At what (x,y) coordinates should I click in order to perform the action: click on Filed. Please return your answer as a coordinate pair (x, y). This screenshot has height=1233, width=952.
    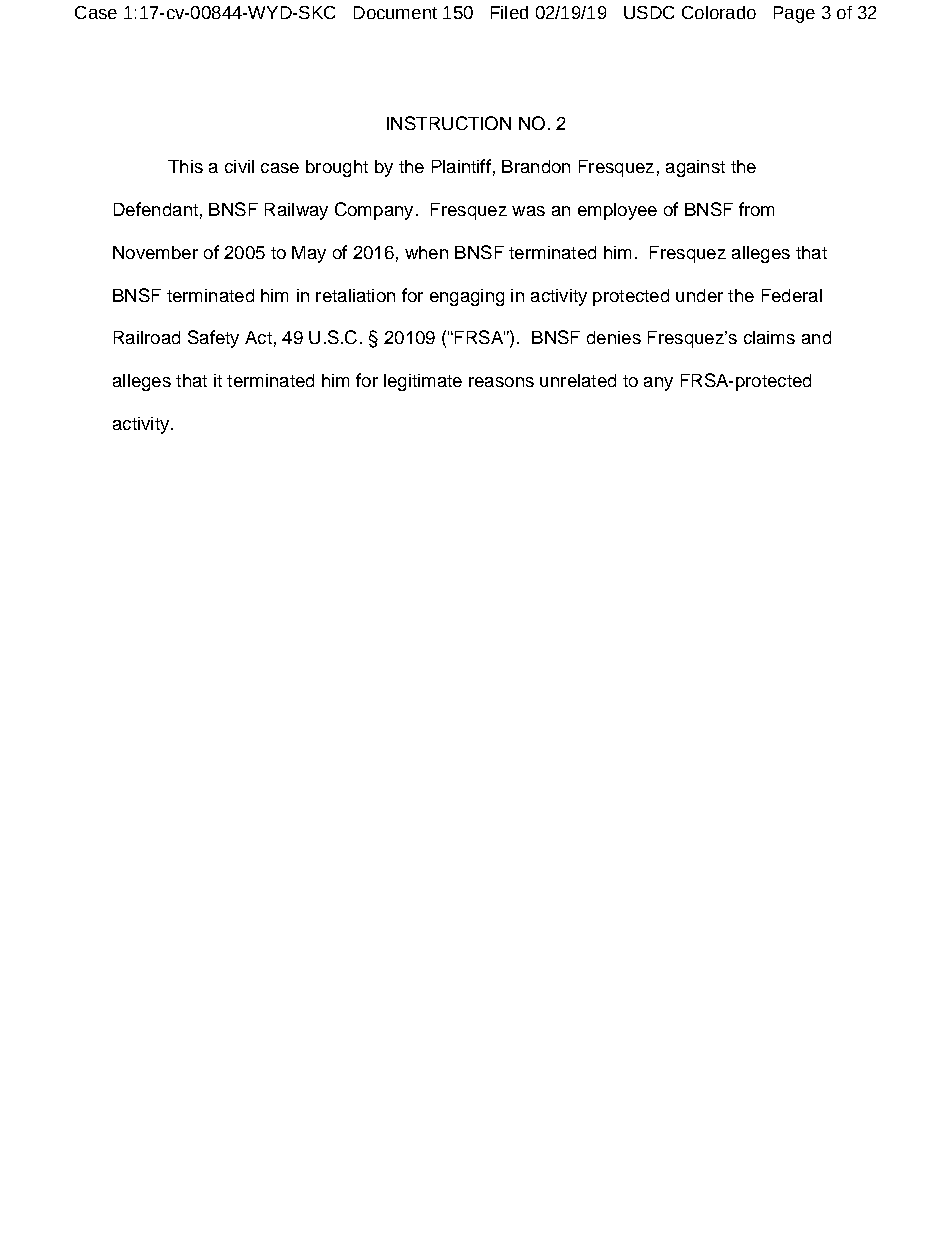
    Looking at the image, I should click on (509, 12).
